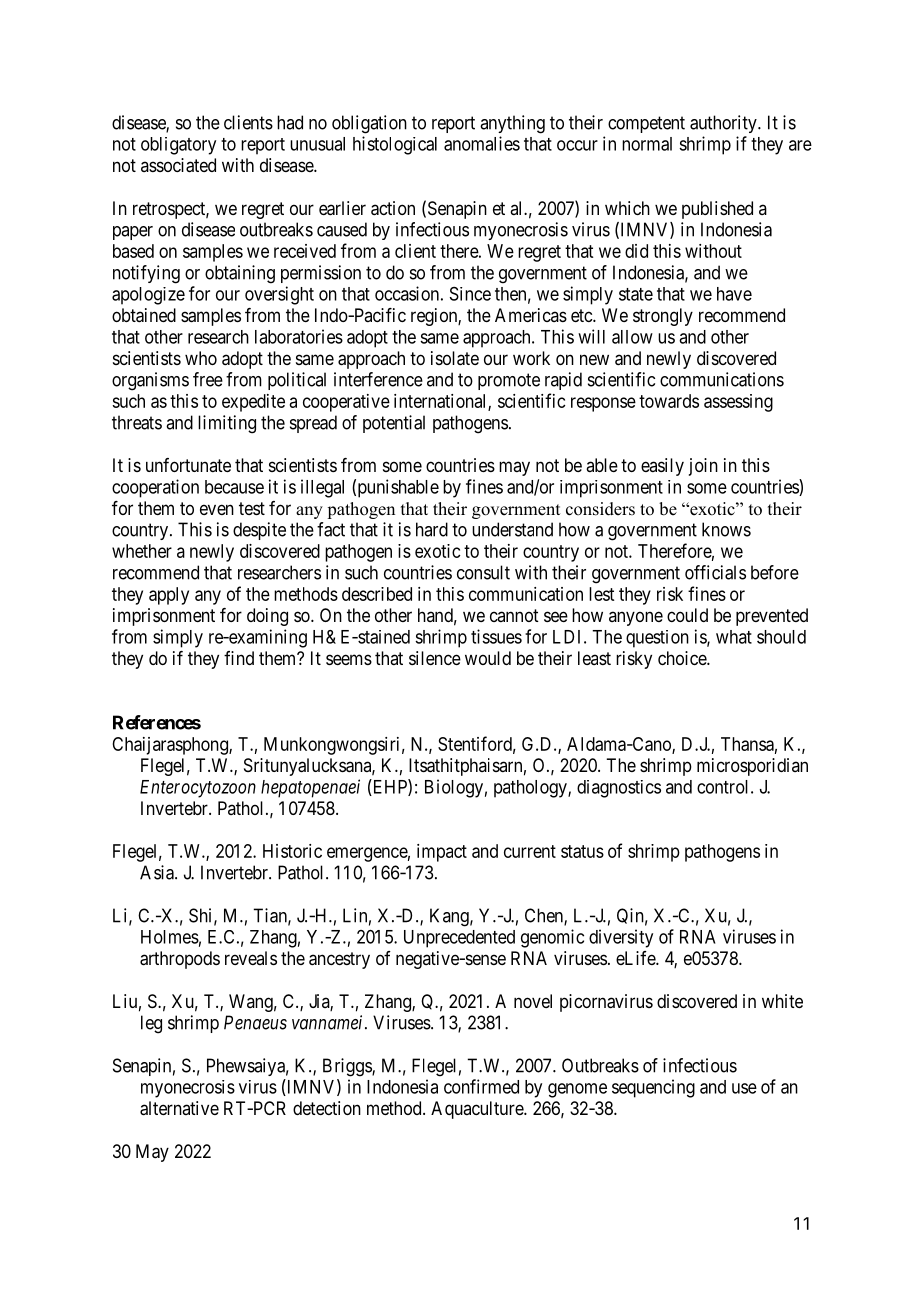  Describe the element at coordinates (178, 146) in the image. I see `obligatory` at that location.
